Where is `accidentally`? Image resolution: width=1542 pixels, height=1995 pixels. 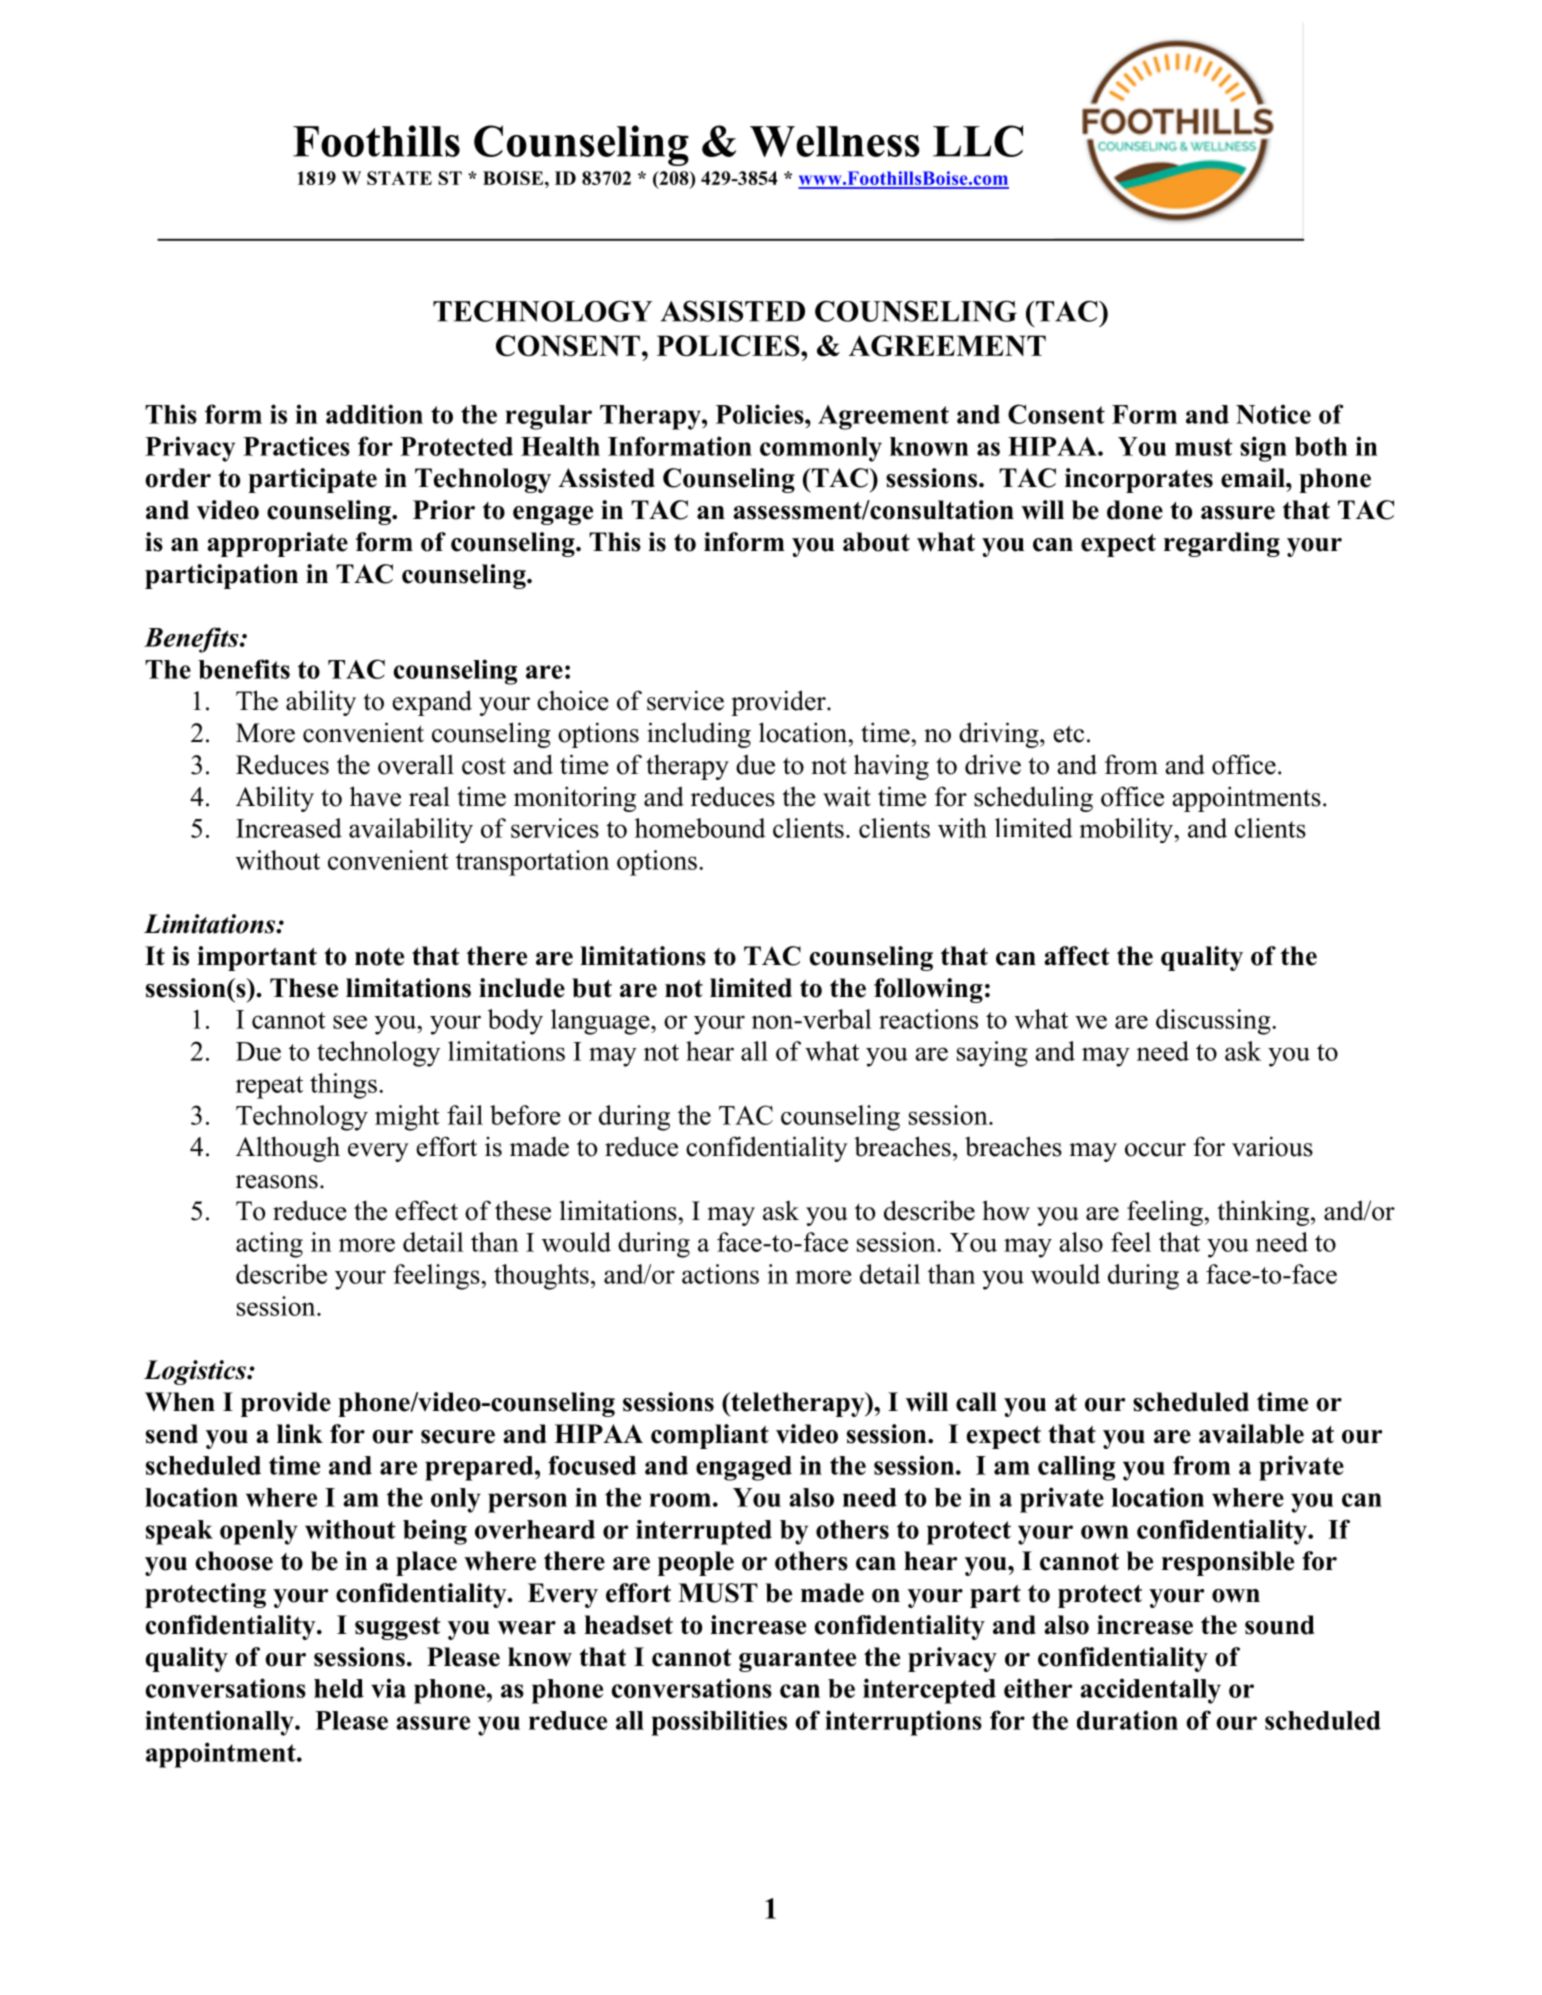
accidentally is located at coordinates (1151, 1691).
